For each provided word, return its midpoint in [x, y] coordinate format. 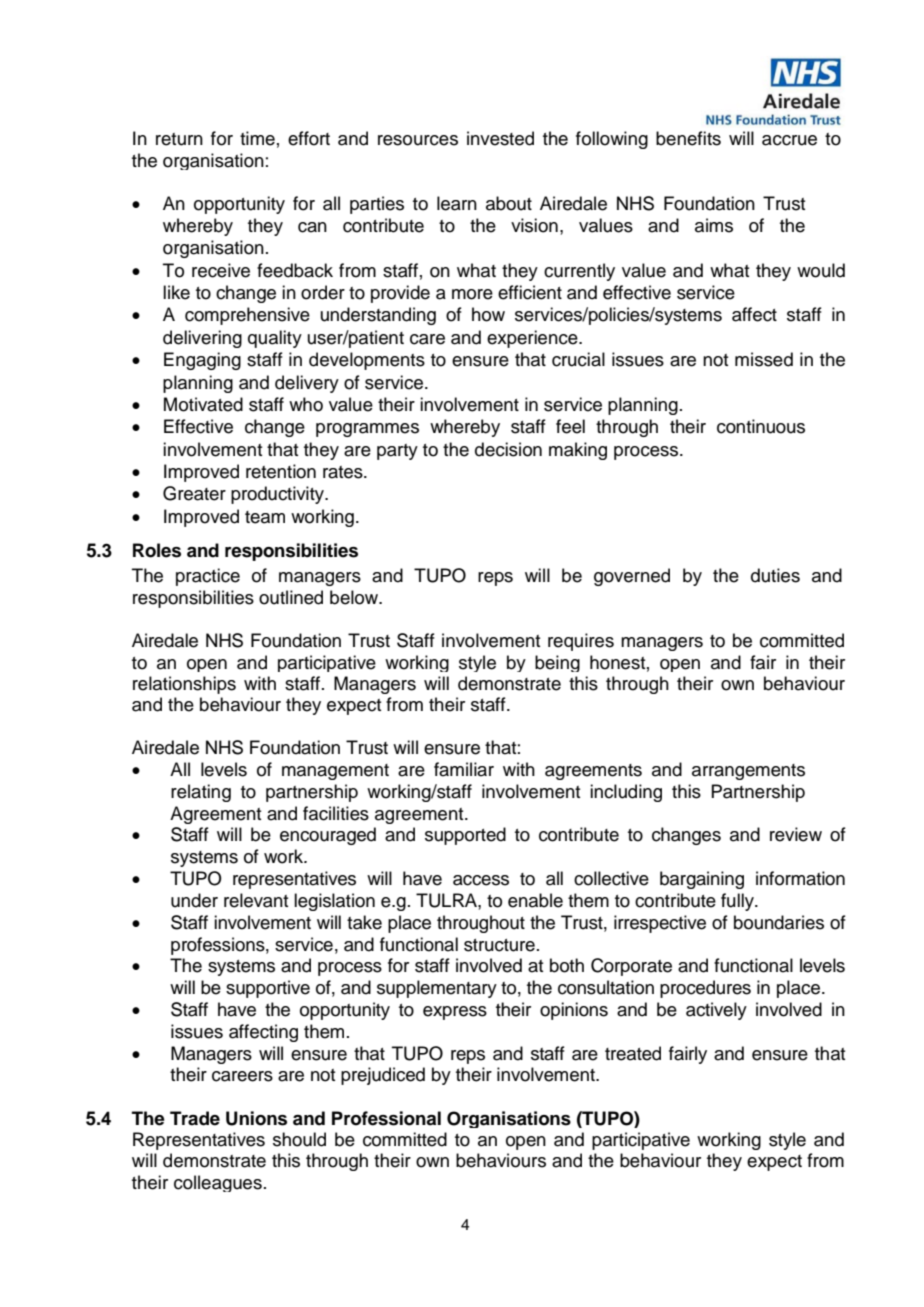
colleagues [218, 1183]
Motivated [203, 404]
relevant [256, 900]
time [257, 138]
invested [500, 138]
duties [775, 575]
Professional [386, 1118]
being [557, 663]
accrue [789, 140]
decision [508, 449]
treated [633, 1053]
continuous [761, 426]
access [481, 880]
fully [738, 902]
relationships [184, 685]
